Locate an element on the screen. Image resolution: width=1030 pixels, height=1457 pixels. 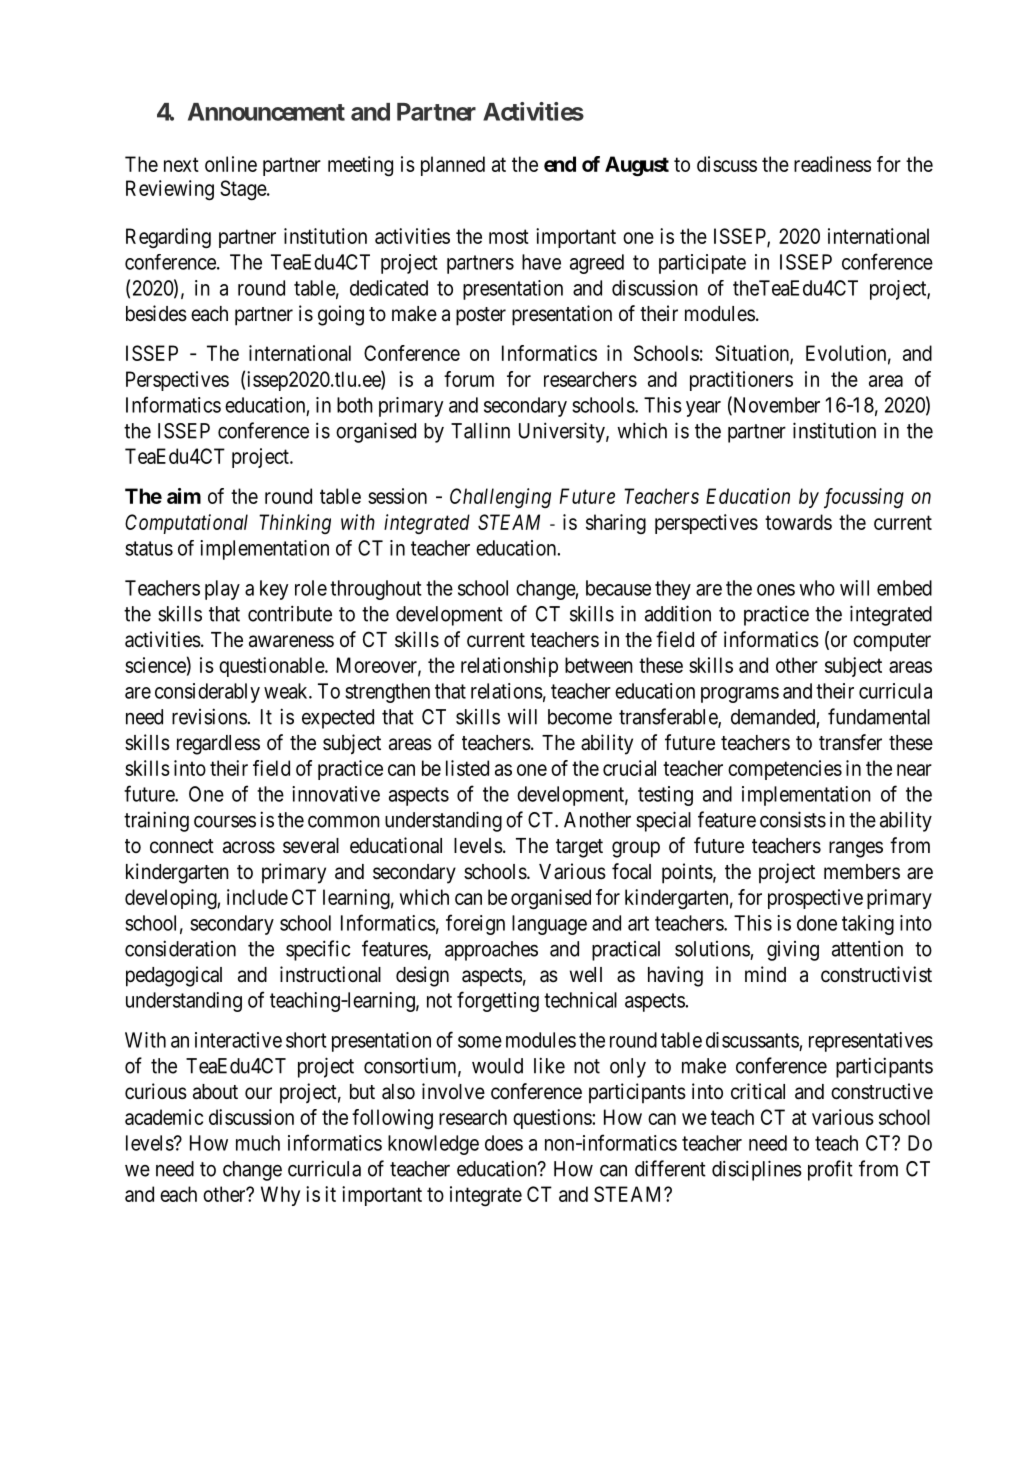
does is located at coordinates (504, 1143).
